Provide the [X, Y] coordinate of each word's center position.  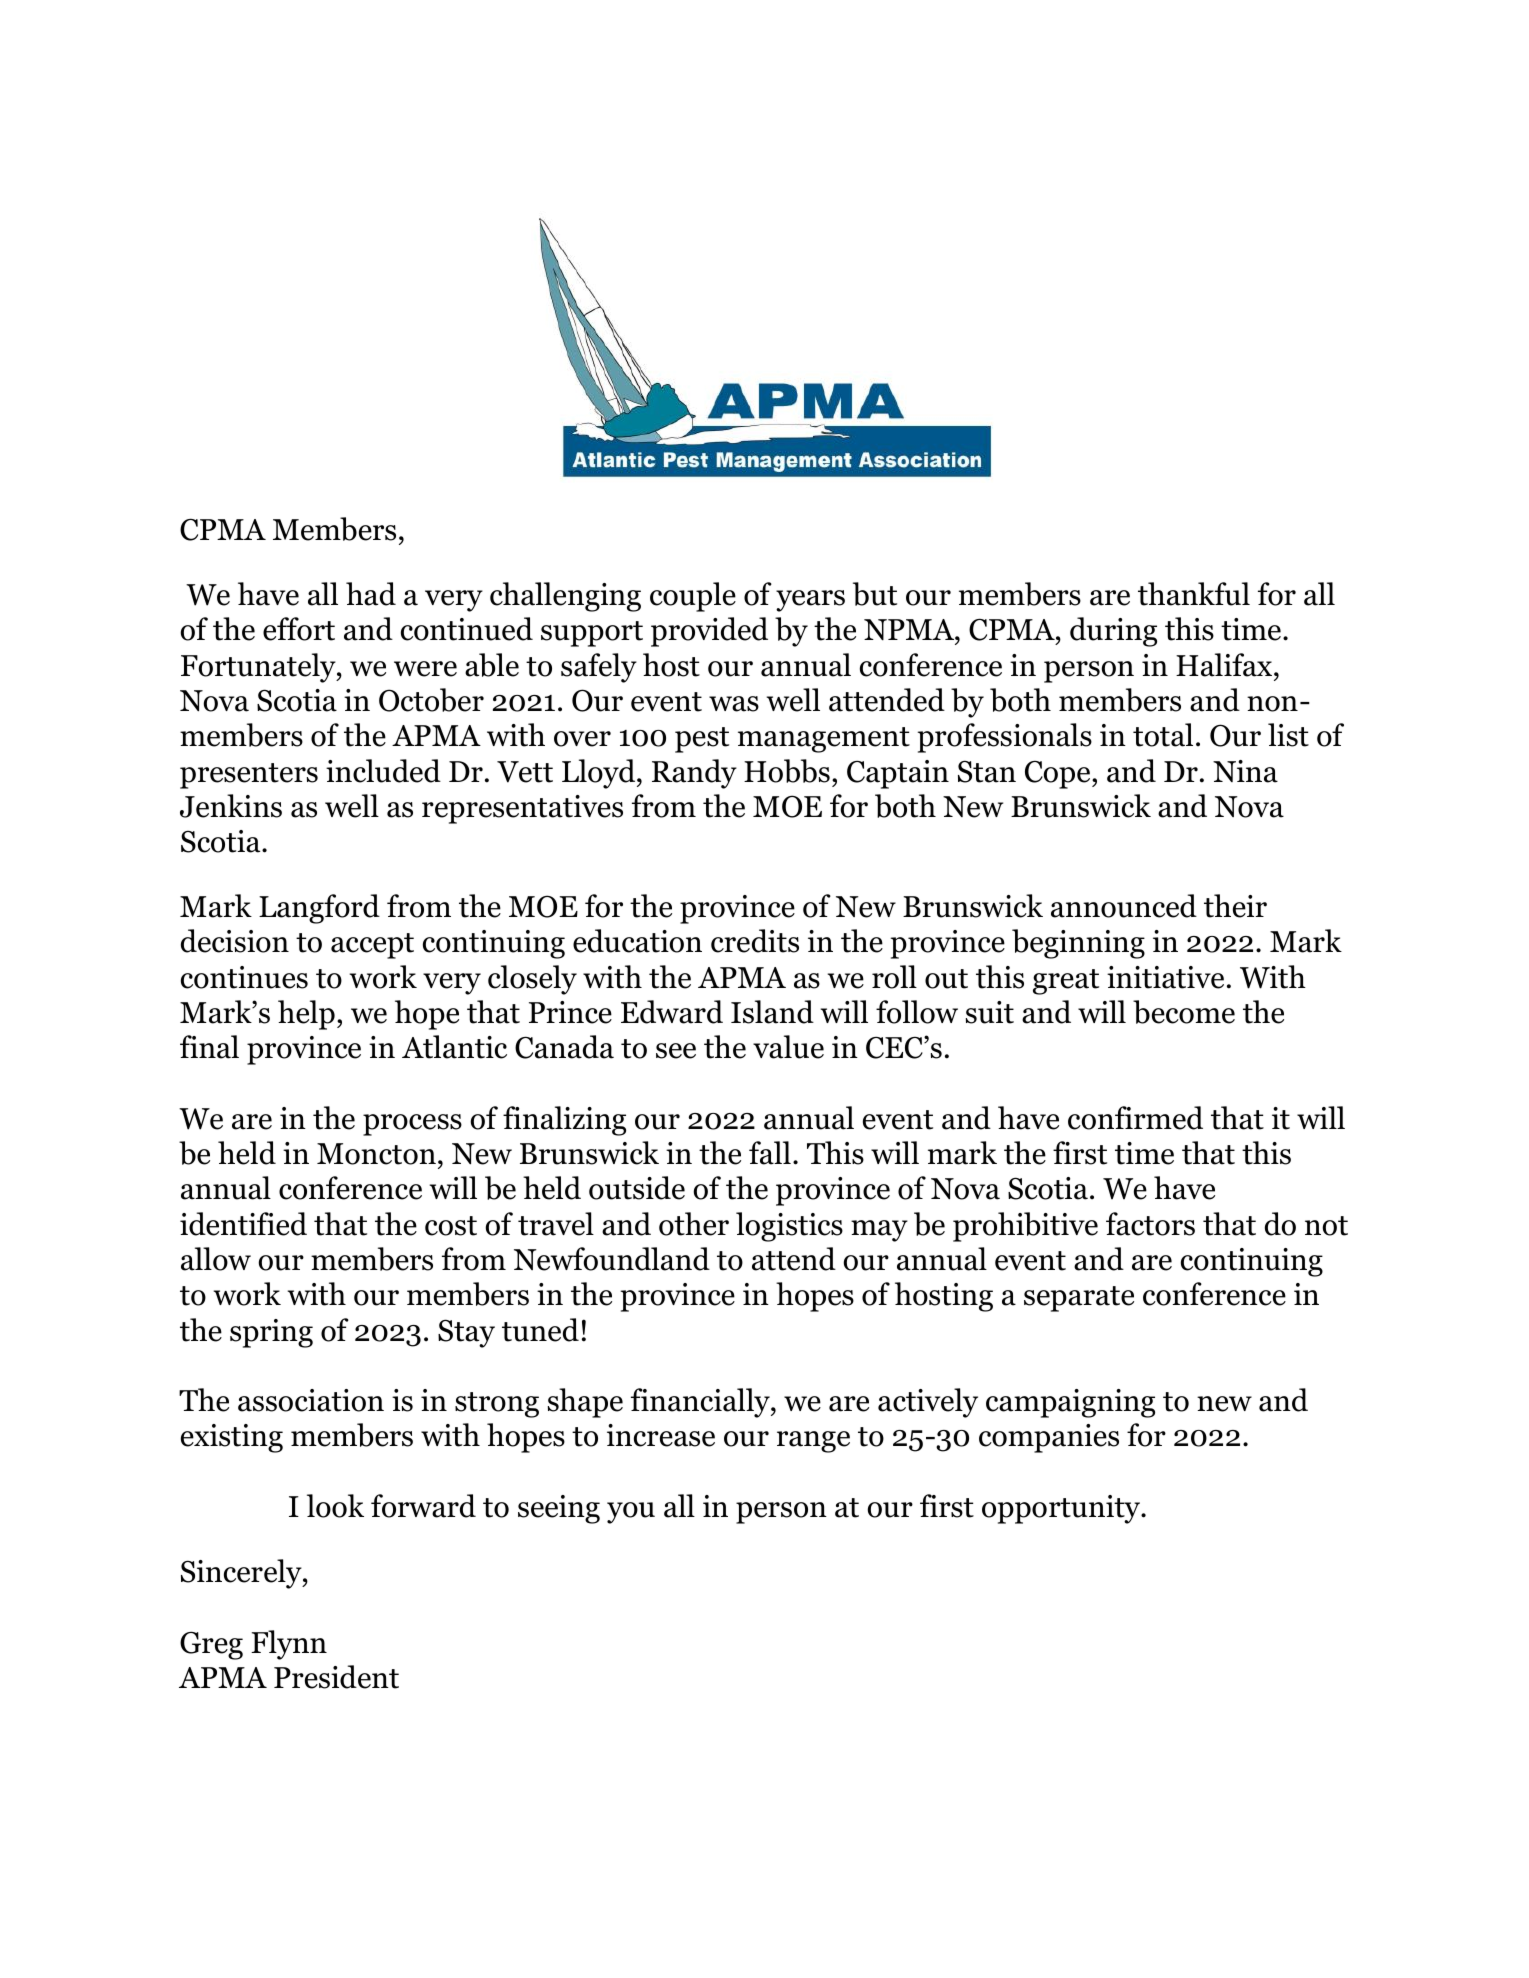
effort [299, 629]
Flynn [289, 1645]
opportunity [1062, 1509]
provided [709, 632]
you [631, 1513]
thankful [1194, 594]
